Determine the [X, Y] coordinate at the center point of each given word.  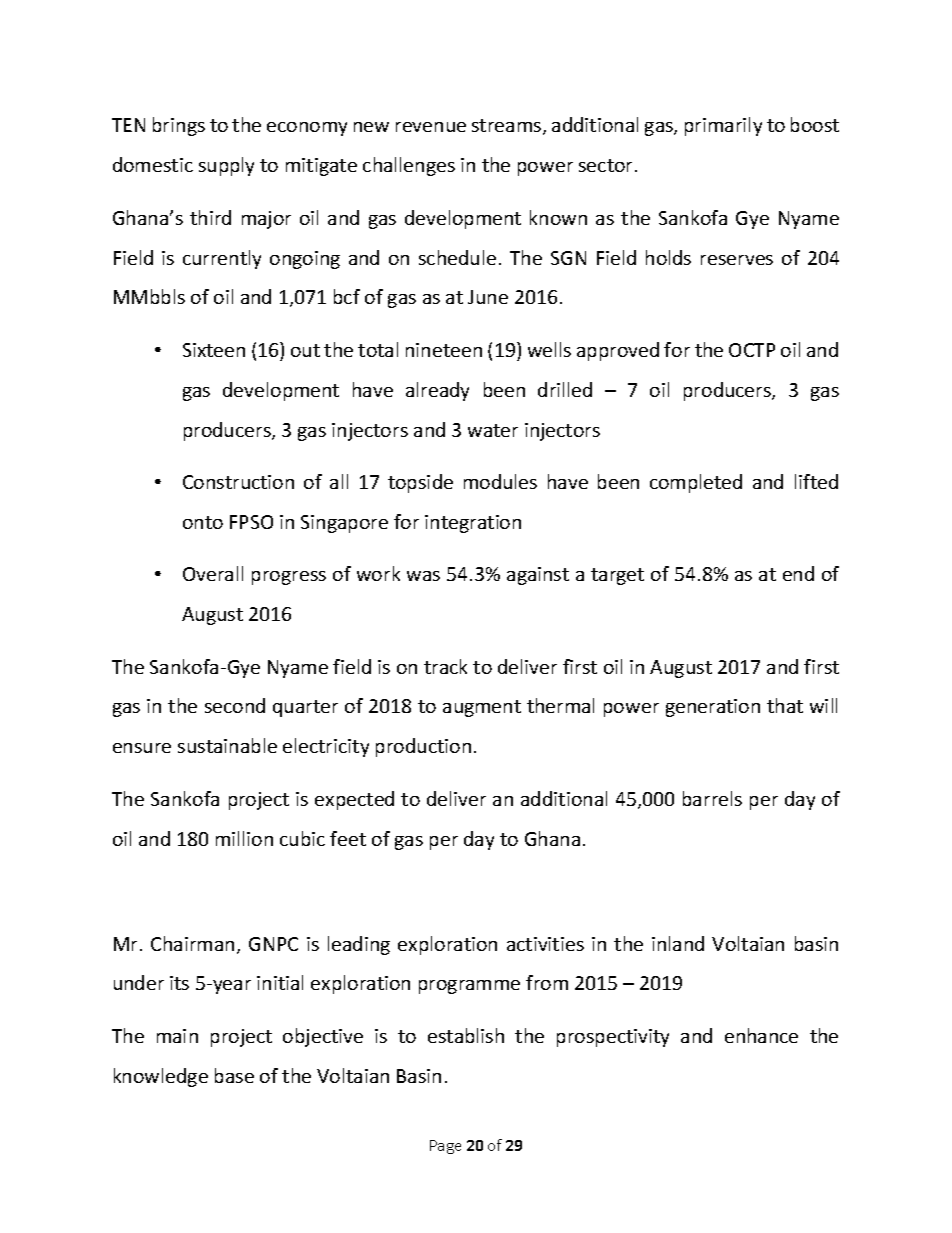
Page [445, 1147]
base [234, 1075]
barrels [712, 798]
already [437, 391]
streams [508, 127]
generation [713, 708]
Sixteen [214, 350]
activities [545, 944]
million [244, 838]
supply [226, 166]
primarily [723, 126]
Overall [213, 573]
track [445, 666]
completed [696, 483]
